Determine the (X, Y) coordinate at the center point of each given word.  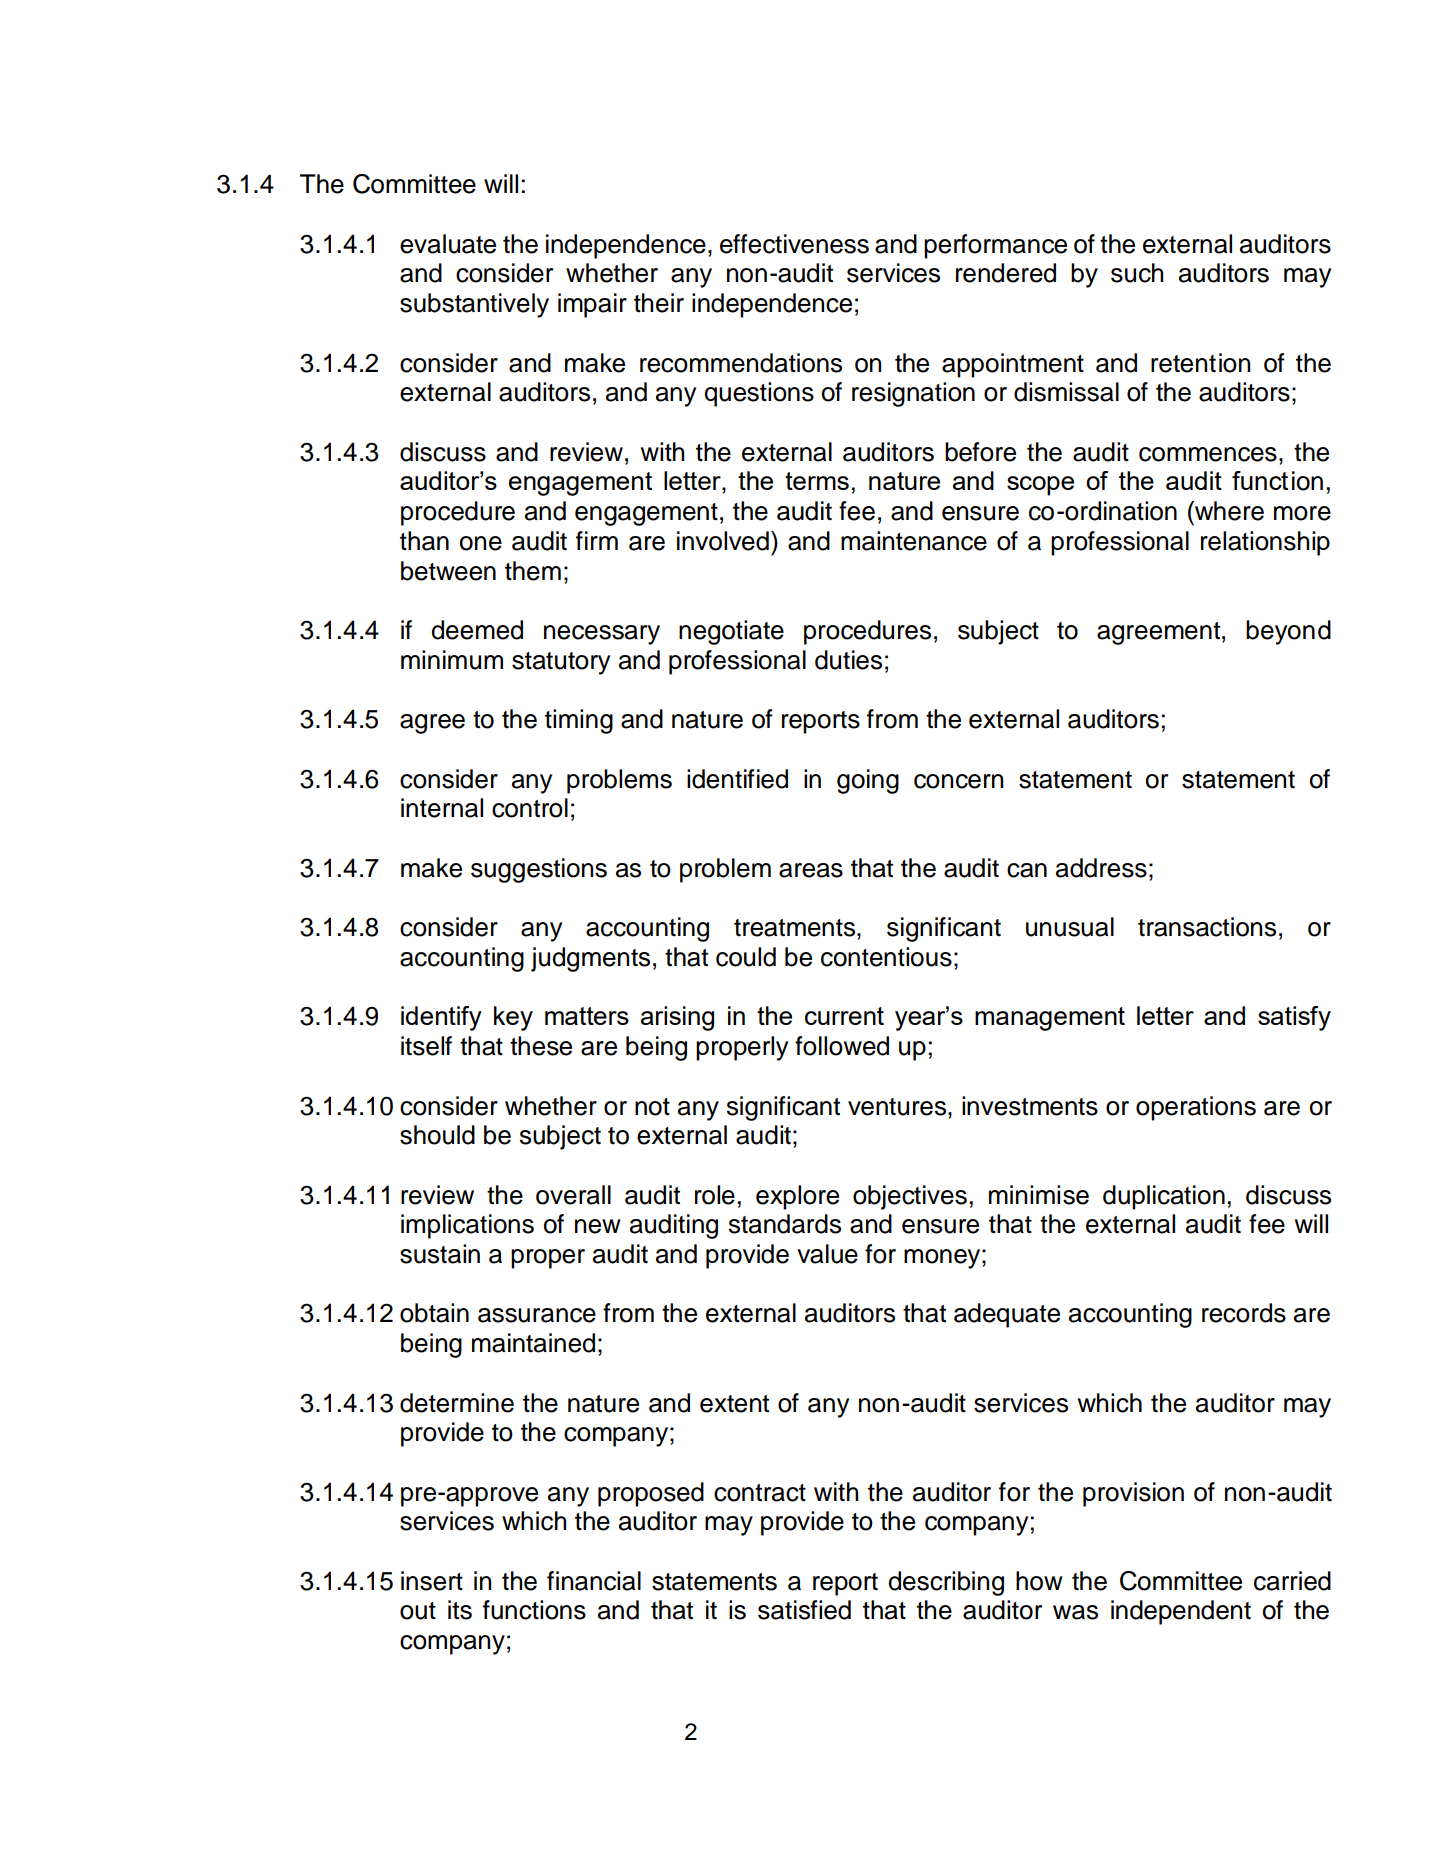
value (827, 1254)
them (533, 571)
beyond (1288, 632)
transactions (1207, 927)
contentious (886, 957)
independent (1181, 1612)
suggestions (539, 870)
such (1137, 273)
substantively (474, 305)
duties (848, 660)
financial (594, 1581)
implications (467, 1226)
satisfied (804, 1610)
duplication (1164, 1197)
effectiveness (794, 244)
